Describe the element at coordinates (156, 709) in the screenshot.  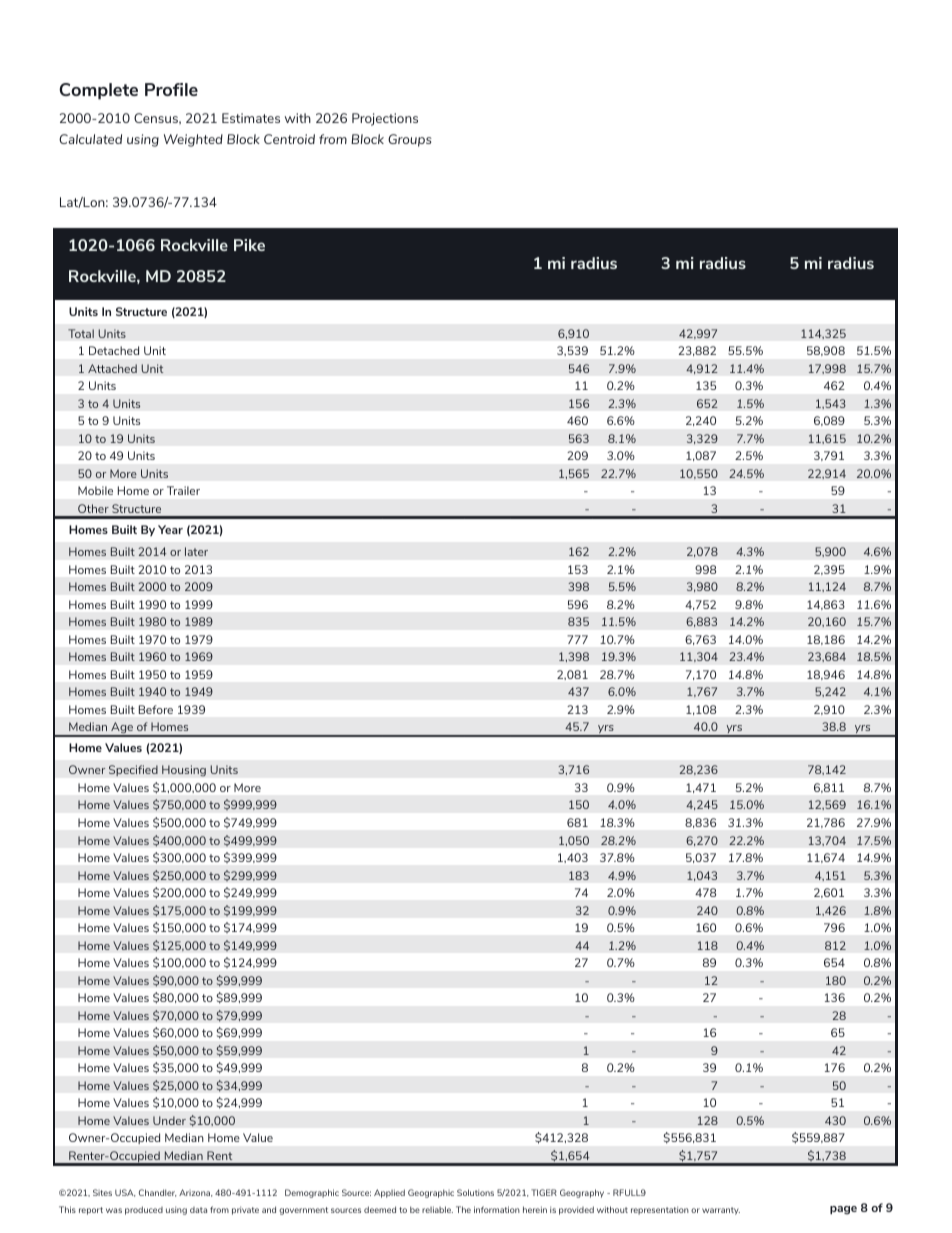
I see `Before` at that location.
